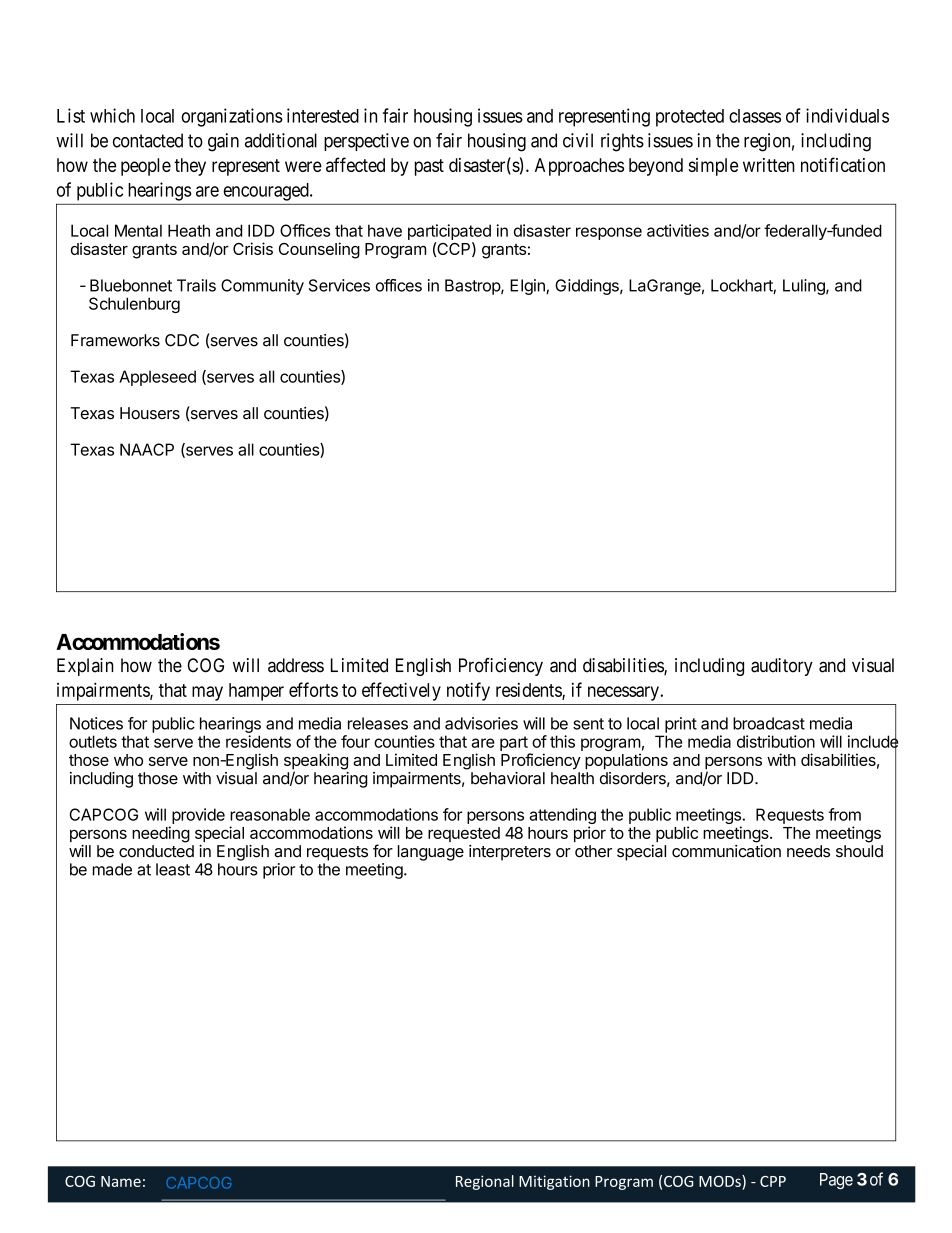 Image resolution: width=952 pixels, height=1233 pixels. Describe the element at coordinates (769, 165) in the page. I see `written` at that location.
